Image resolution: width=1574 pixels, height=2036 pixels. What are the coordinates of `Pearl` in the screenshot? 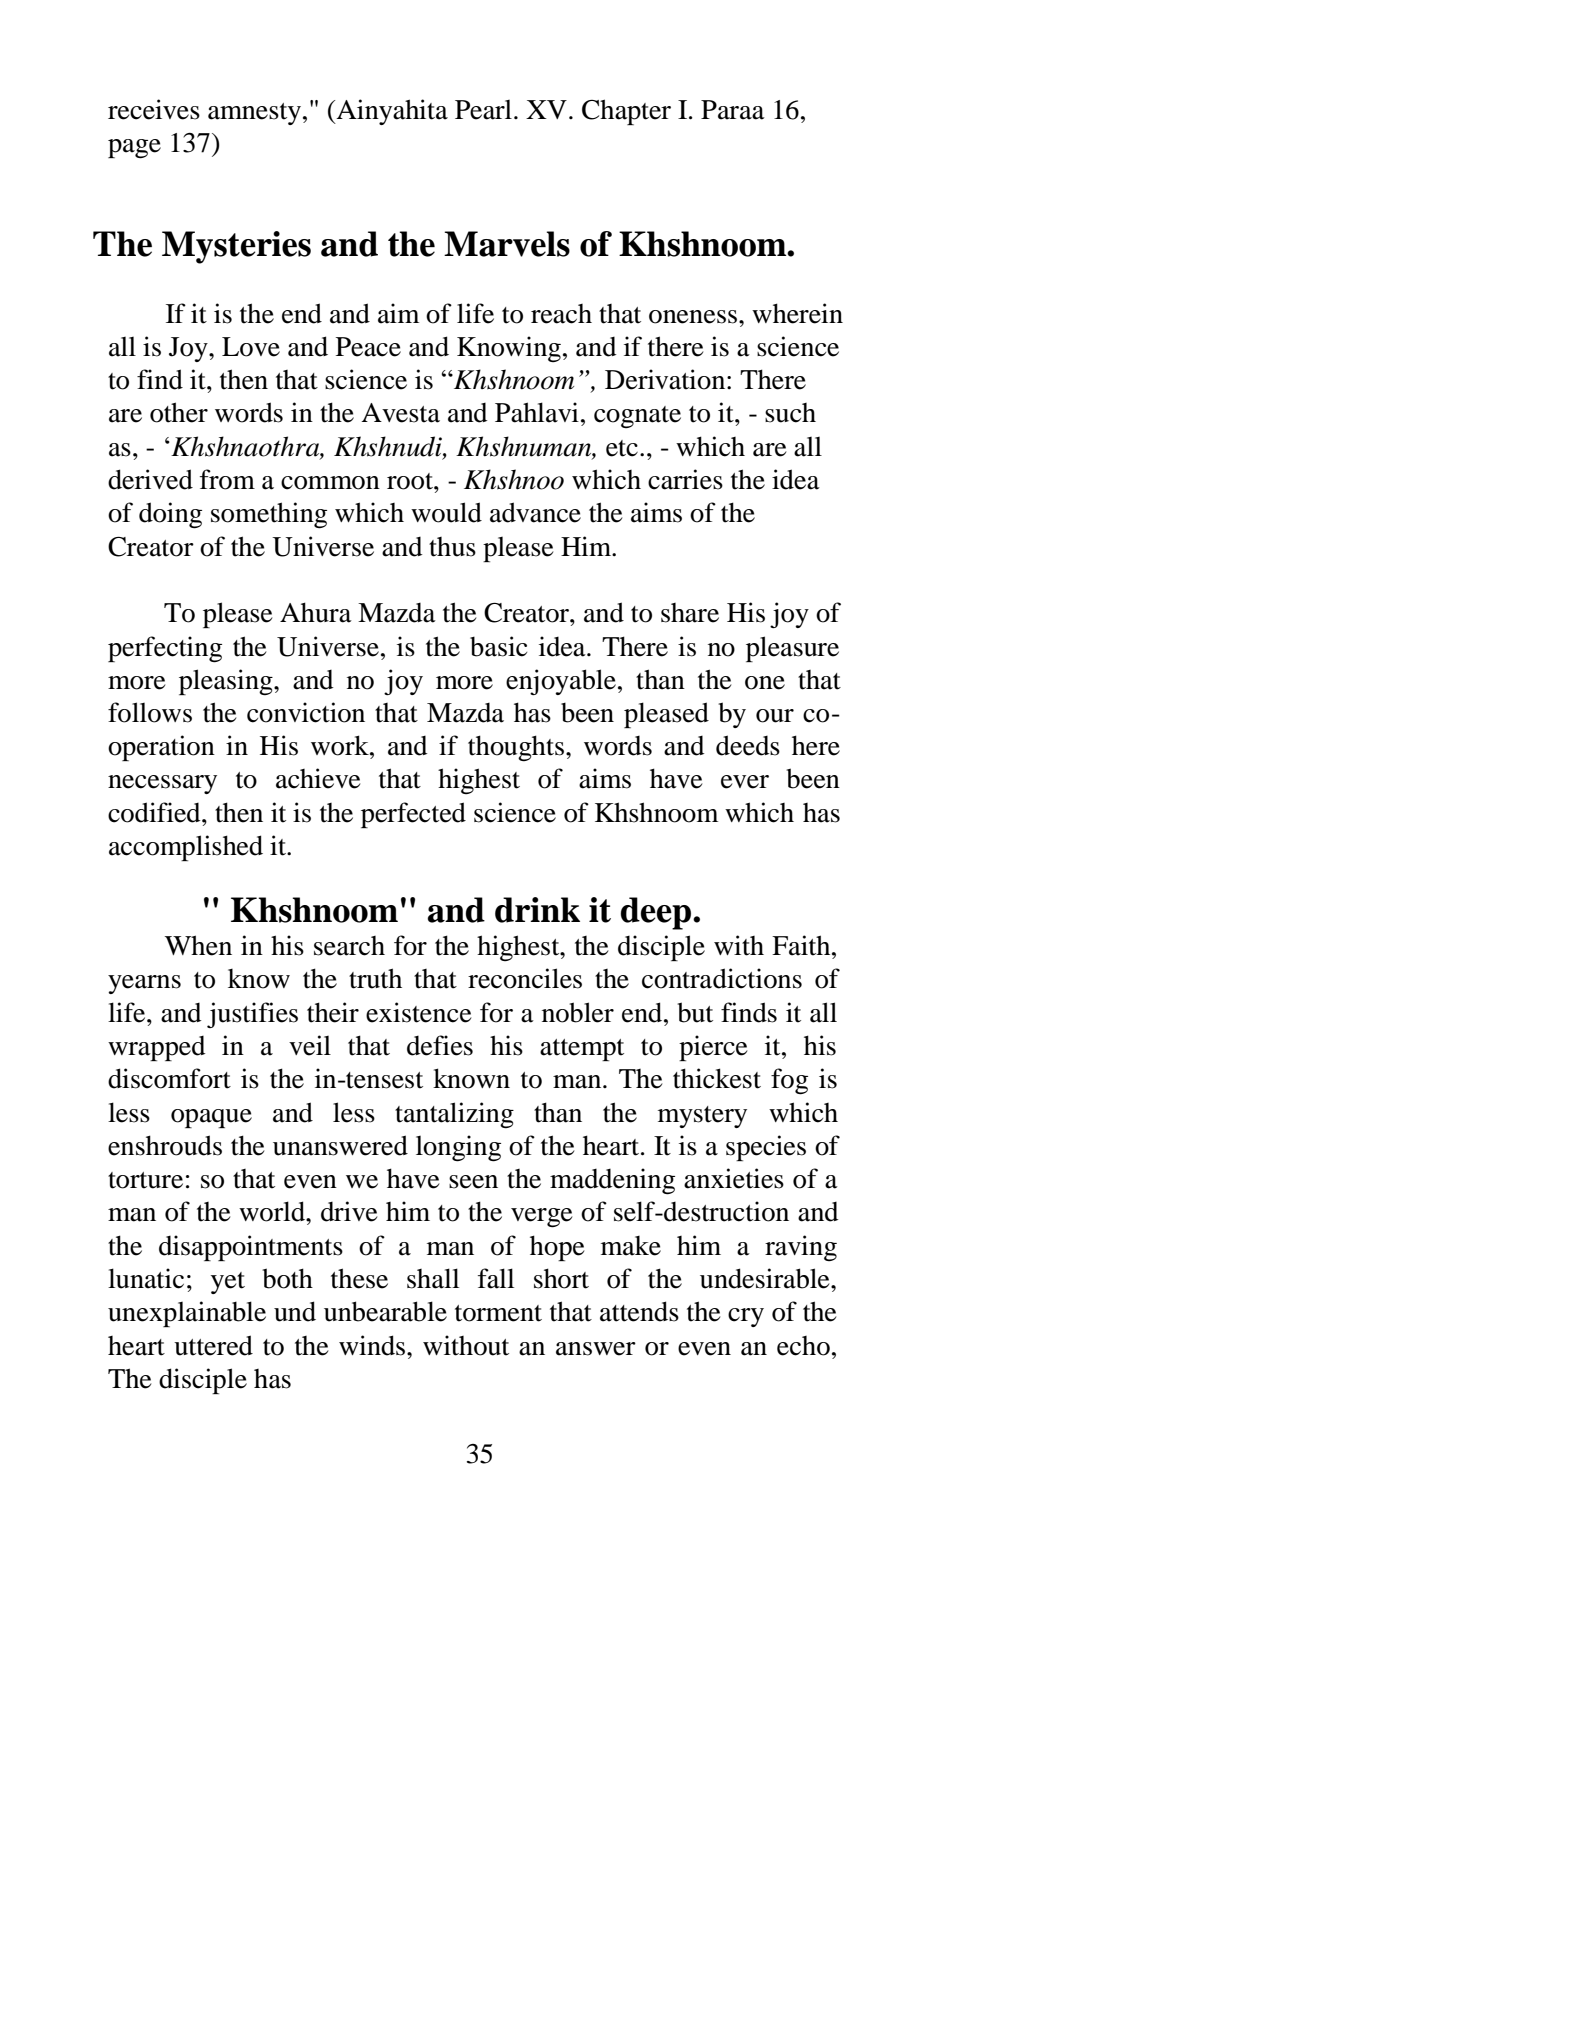 It's located at (483, 110).
